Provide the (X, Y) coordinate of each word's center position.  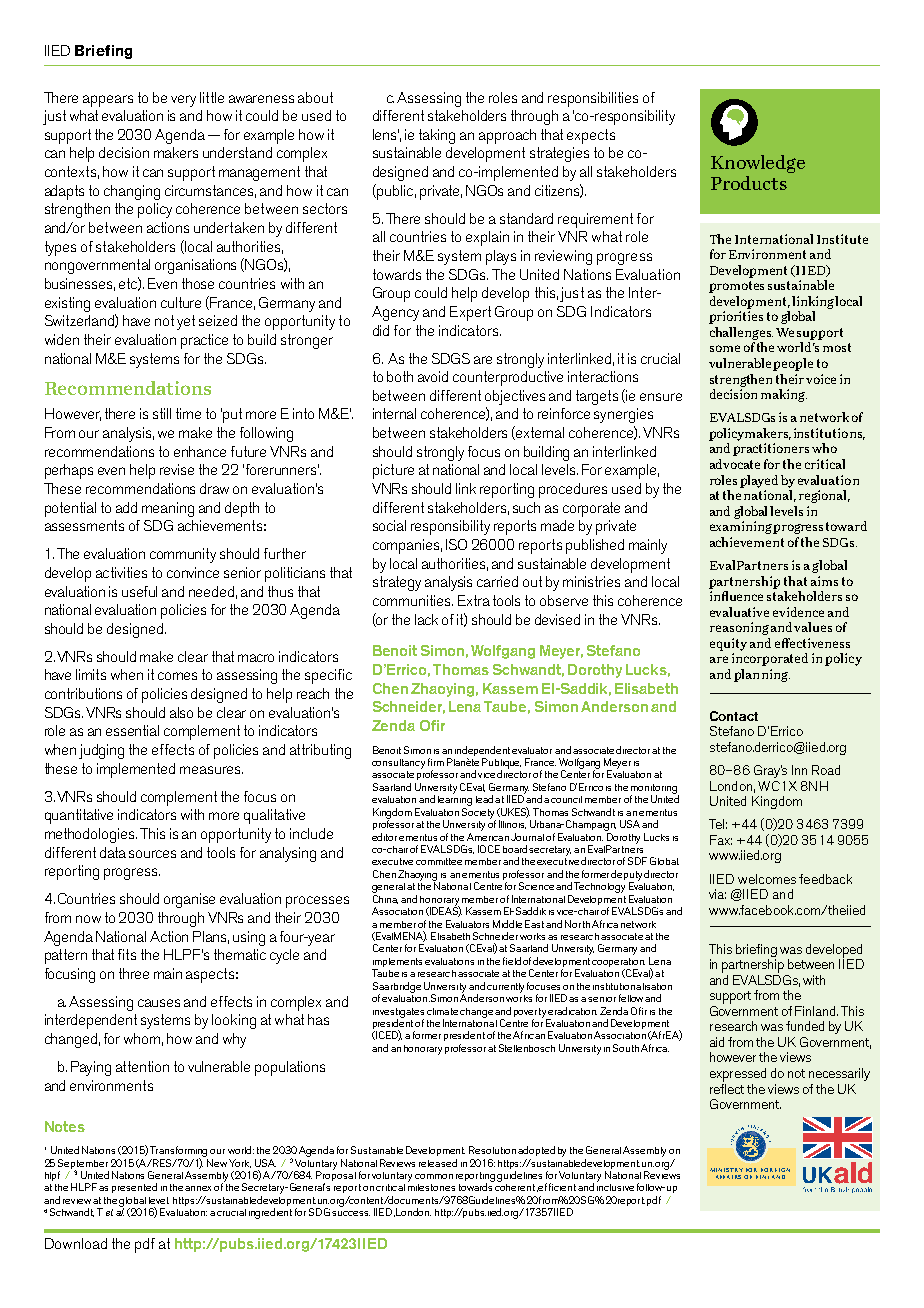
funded (805, 1026)
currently (505, 988)
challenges (741, 333)
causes (159, 1003)
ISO (456, 544)
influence (736, 596)
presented (134, 1188)
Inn (799, 770)
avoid (433, 376)
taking (437, 136)
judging (101, 751)
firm (436, 762)
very (183, 101)
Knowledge (758, 164)
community (183, 555)
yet (186, 322)
